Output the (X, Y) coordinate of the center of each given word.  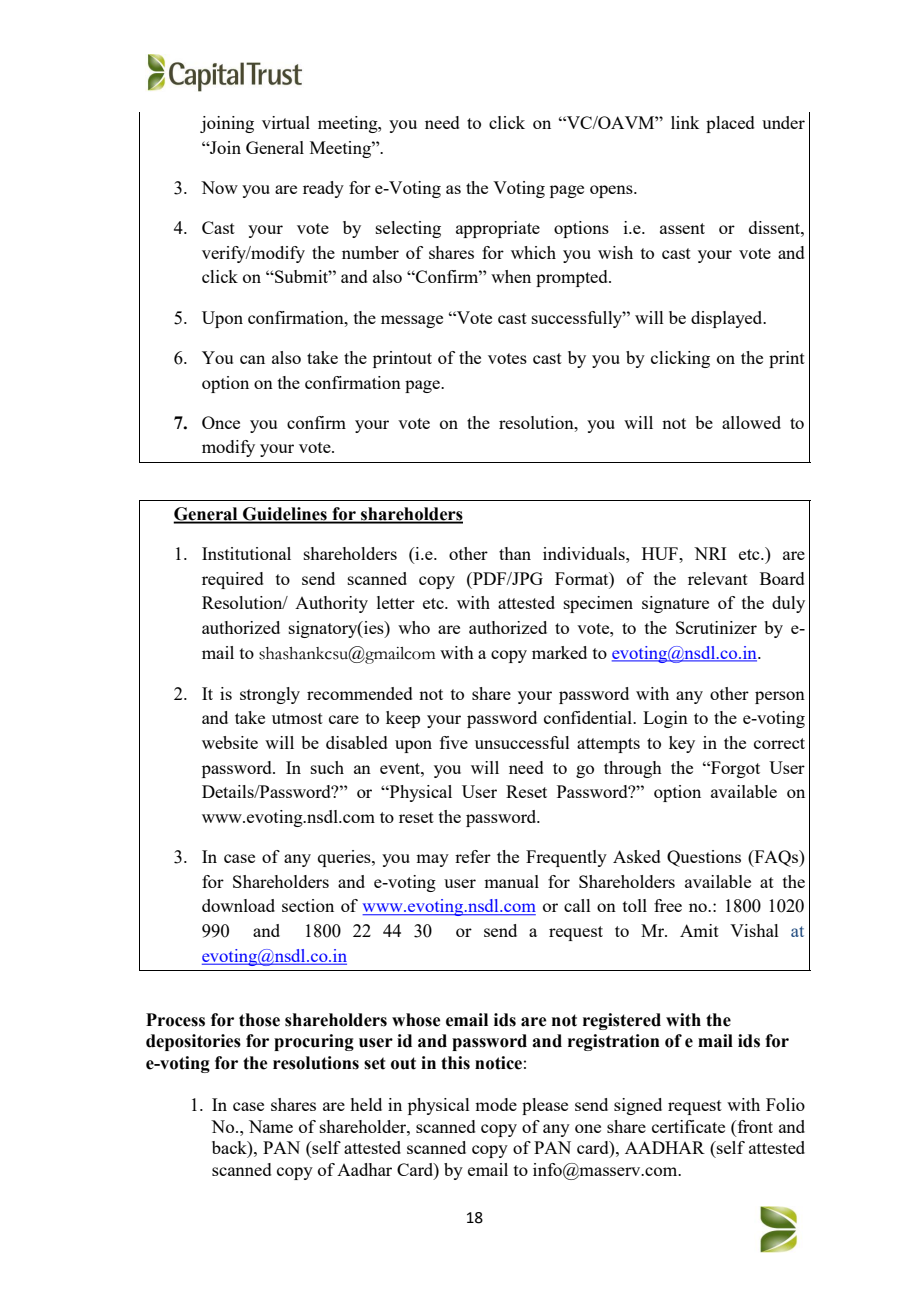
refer (473, 856)
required (233, 580)
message (412, 321)
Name (271, 1126)
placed (730, 124)
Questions (704, 858)
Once (221, 422)
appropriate (498, 229)
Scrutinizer (716, 627)
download (238, 905)
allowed (751, 422)
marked (559, 652)
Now (219, 187)
